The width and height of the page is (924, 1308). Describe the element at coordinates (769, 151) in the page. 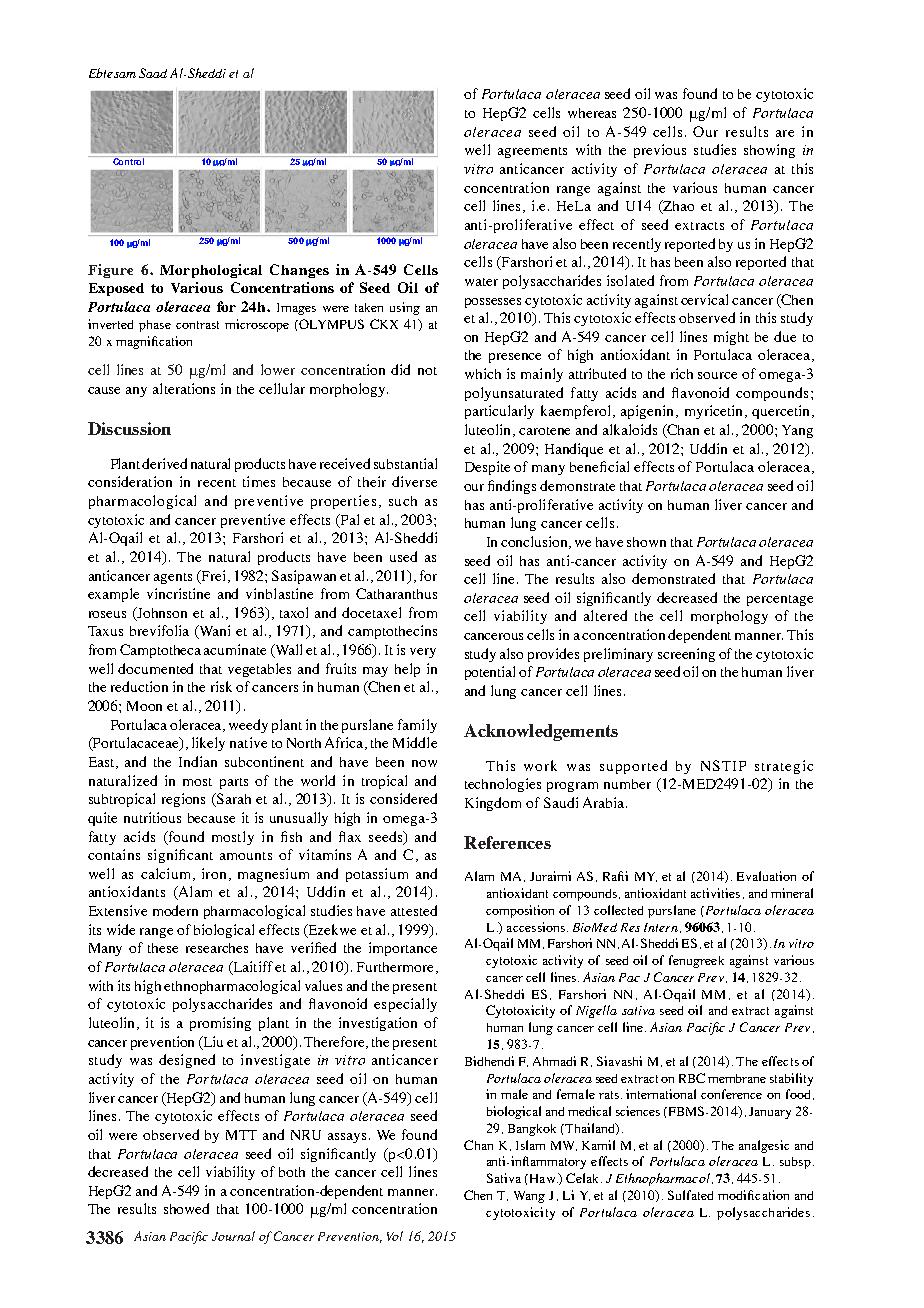

I see `showing` at that location.
